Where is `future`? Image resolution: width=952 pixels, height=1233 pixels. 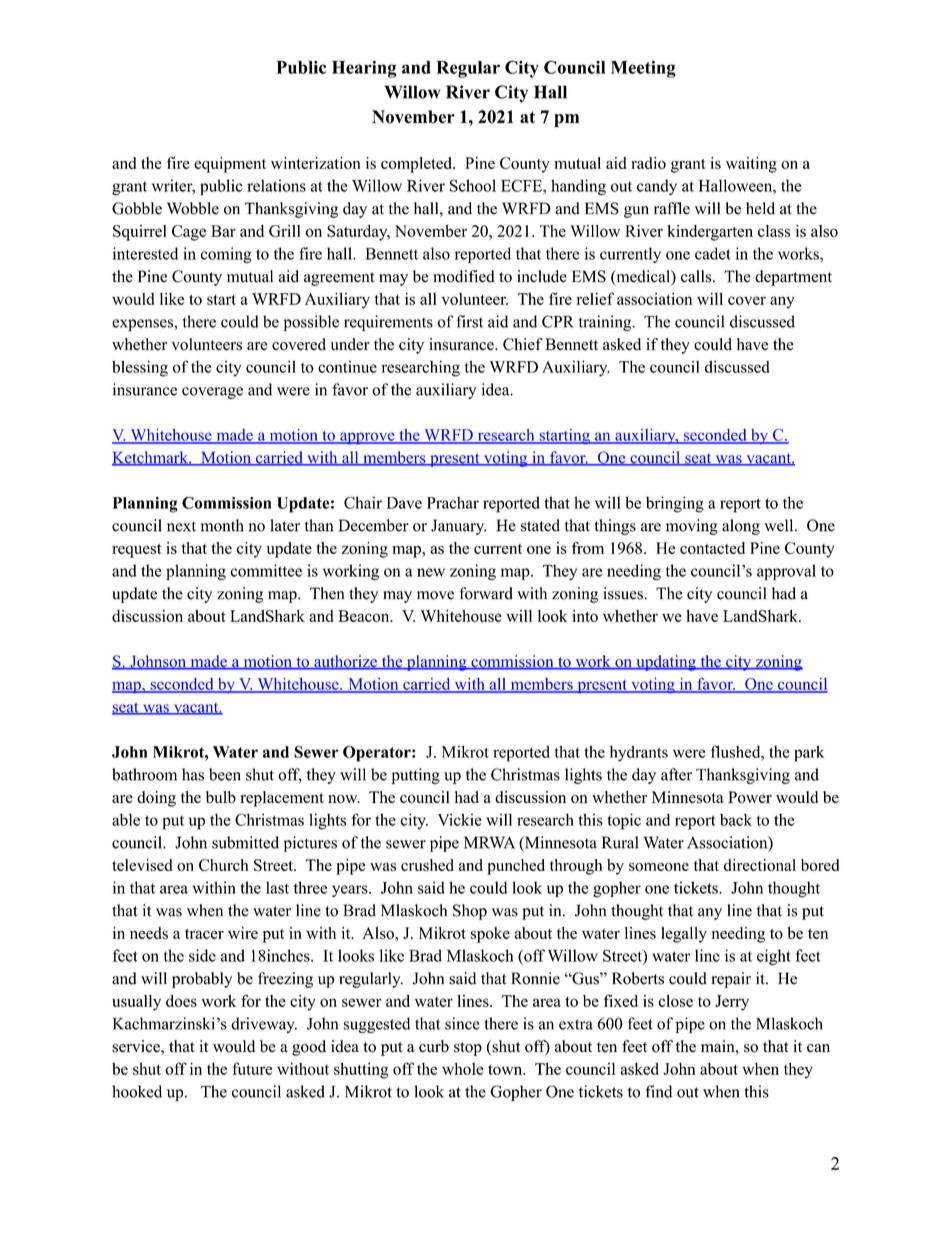 future is located at coordinates (252, 1068).
